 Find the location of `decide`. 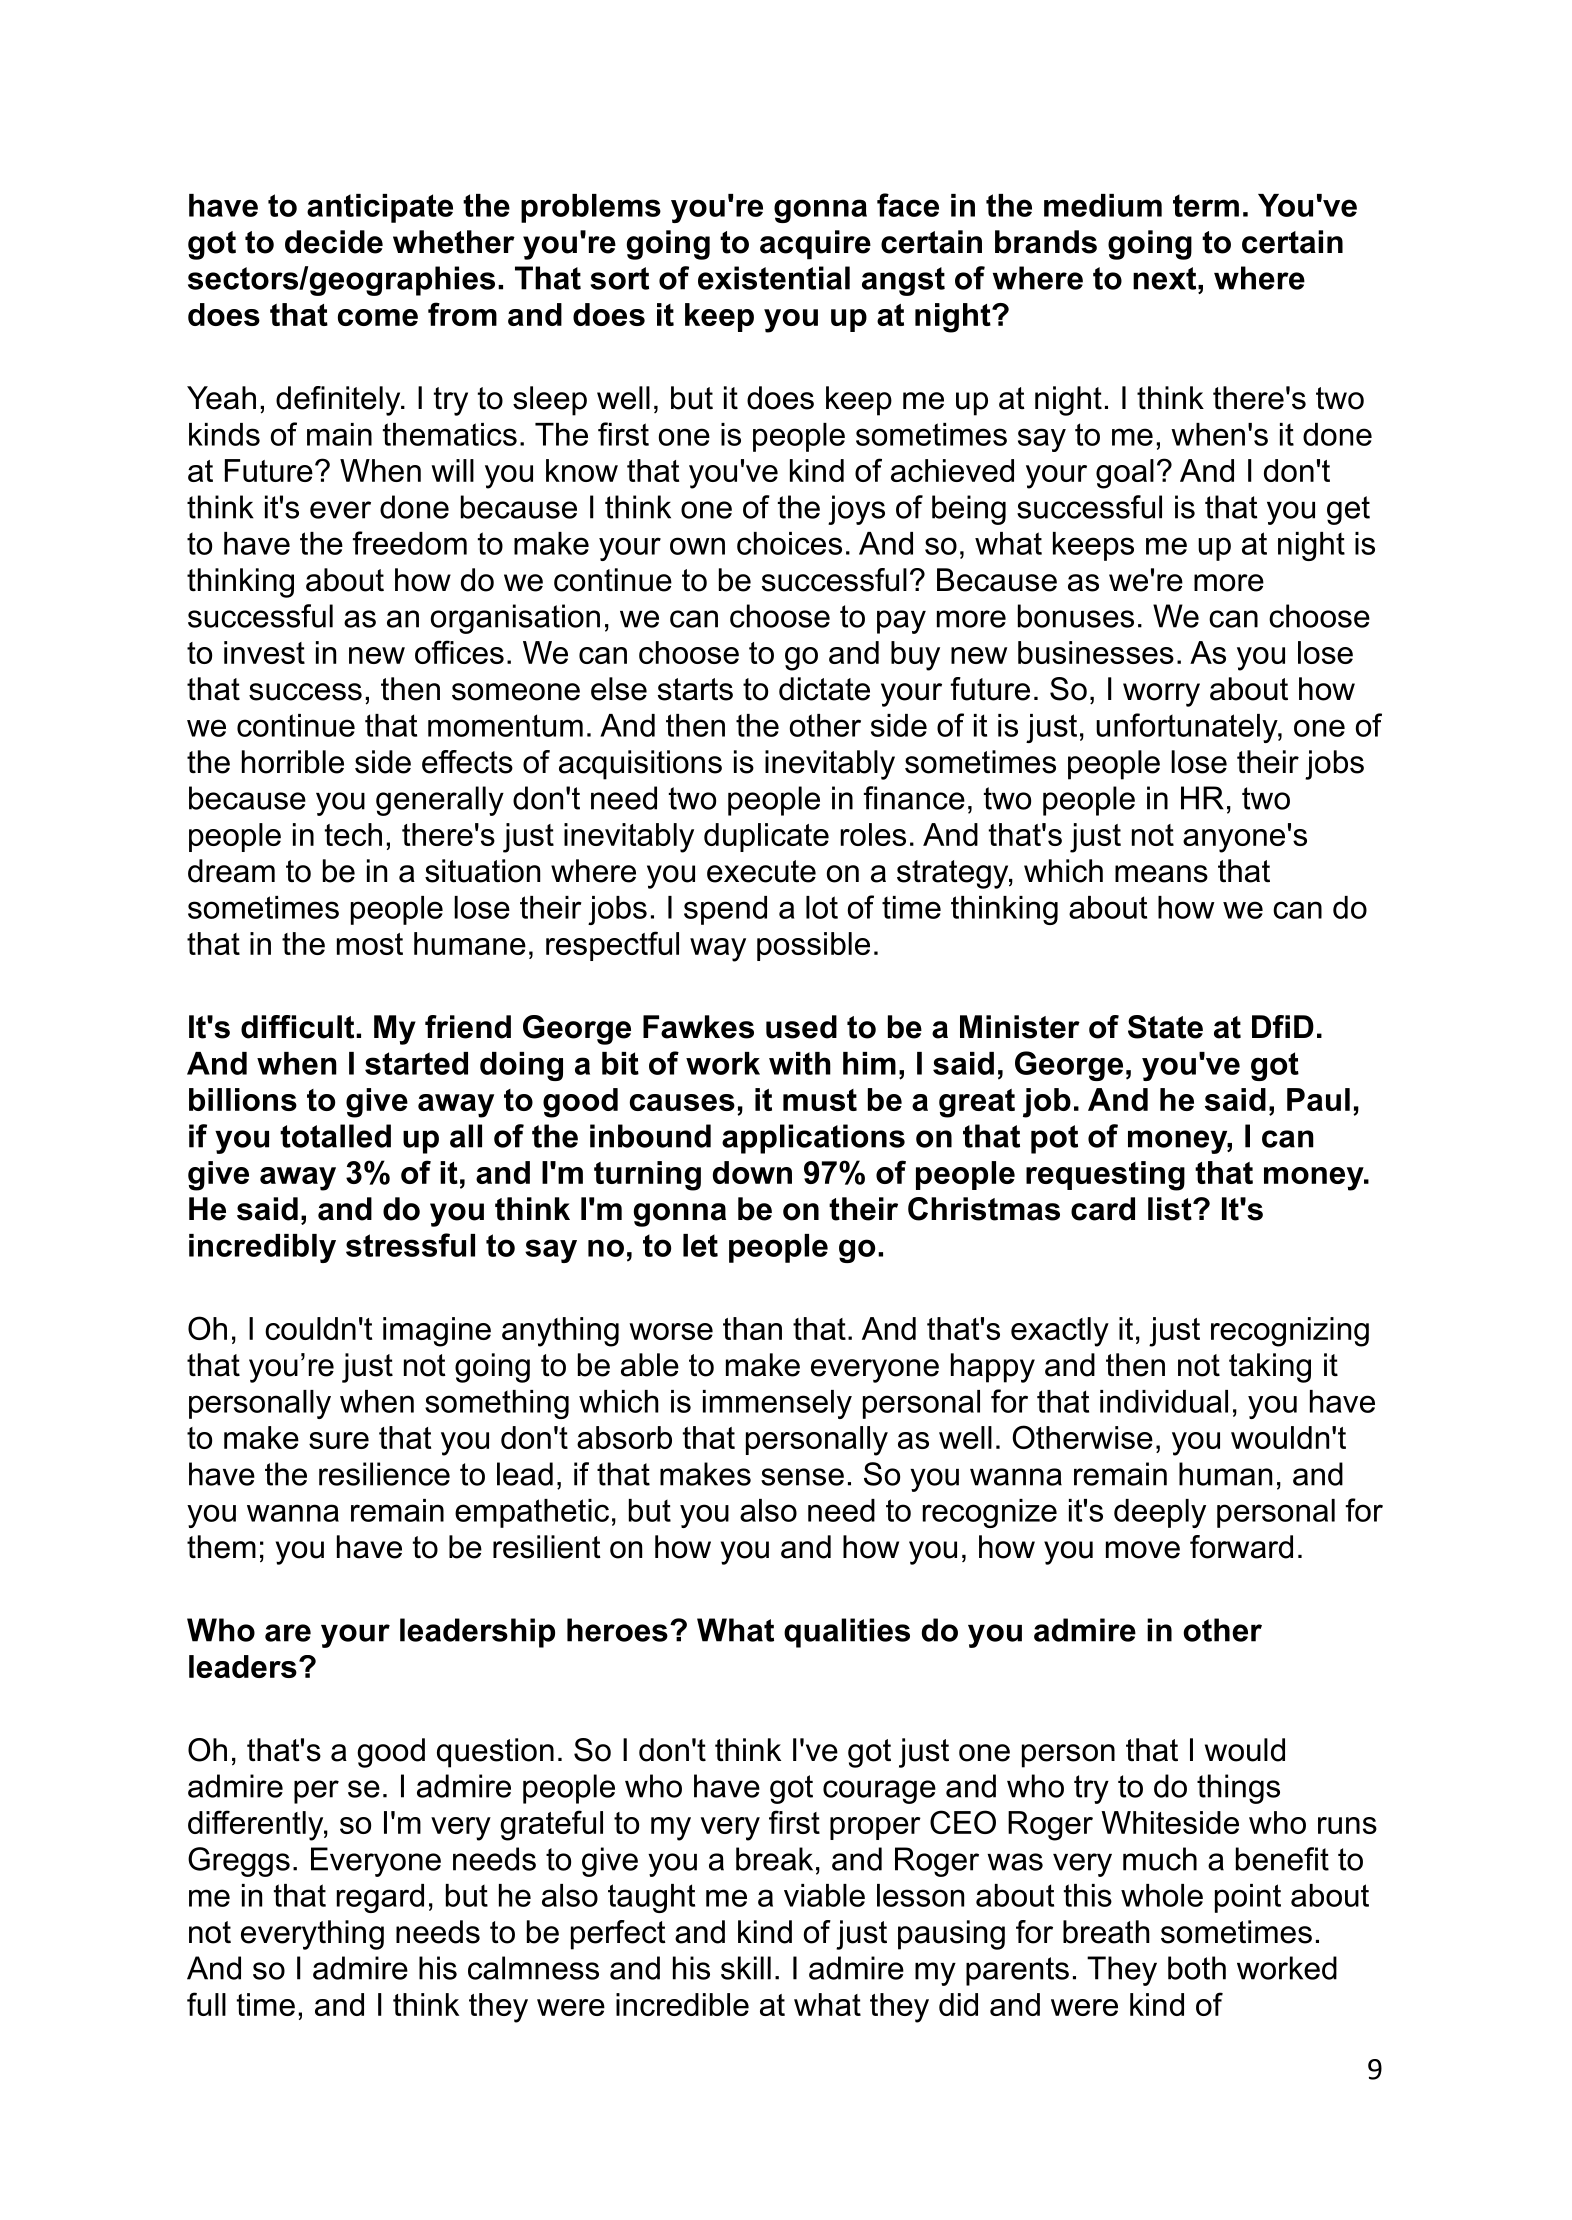

decide is located at coordinates (334, 242).
